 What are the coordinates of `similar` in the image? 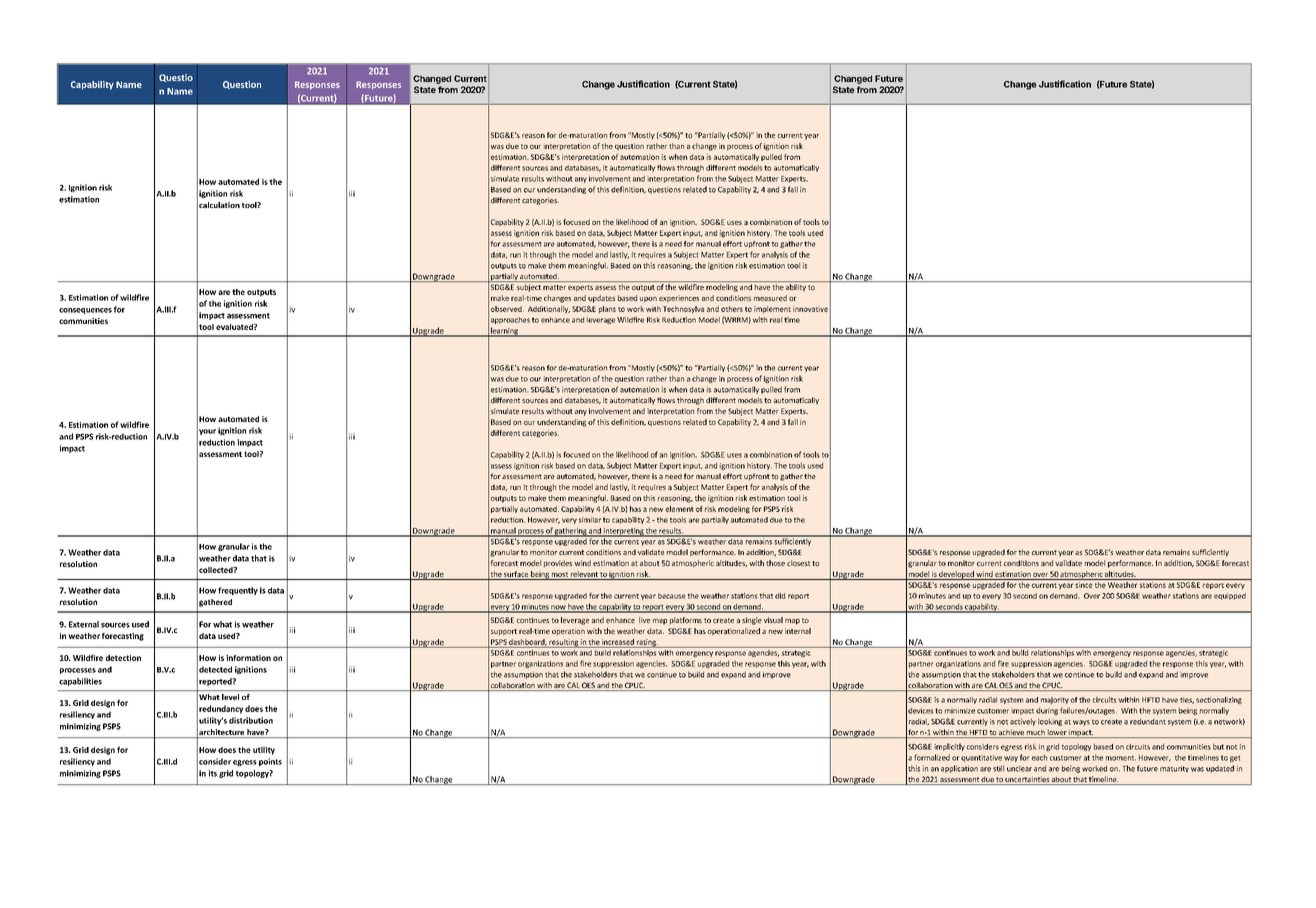 It's located at (590, 520).
